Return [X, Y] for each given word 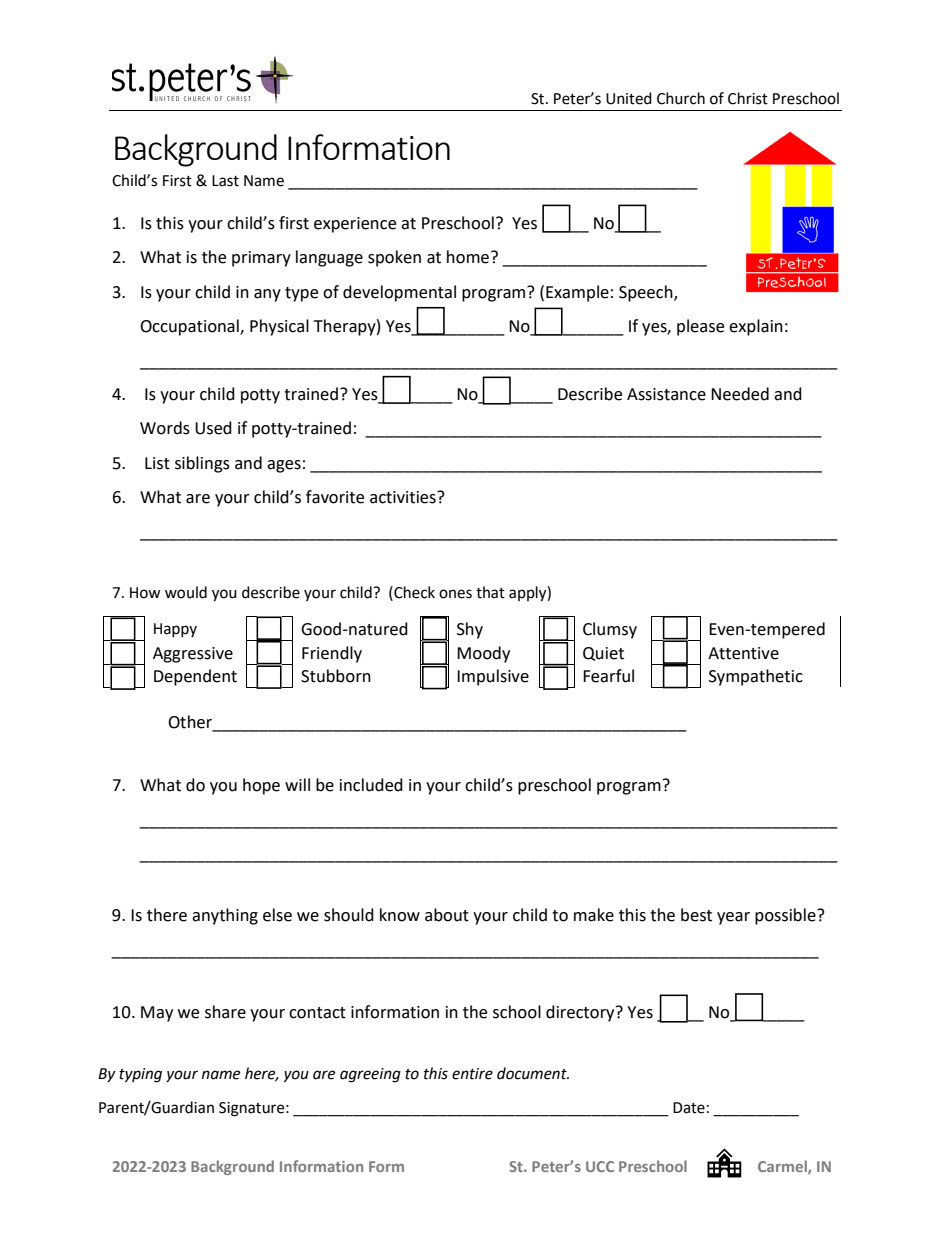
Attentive [743, 653]
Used [213, 428]
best [696, 915]
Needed [740, 394]
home [469, 257]
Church [681, 98]
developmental [399, 293]
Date [689, 1108]
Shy [470, 630]
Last [225, 181]
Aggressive [193, 655]
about [447, 915]
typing [140, 1075]
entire [472, 1074]
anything [225, 916]
